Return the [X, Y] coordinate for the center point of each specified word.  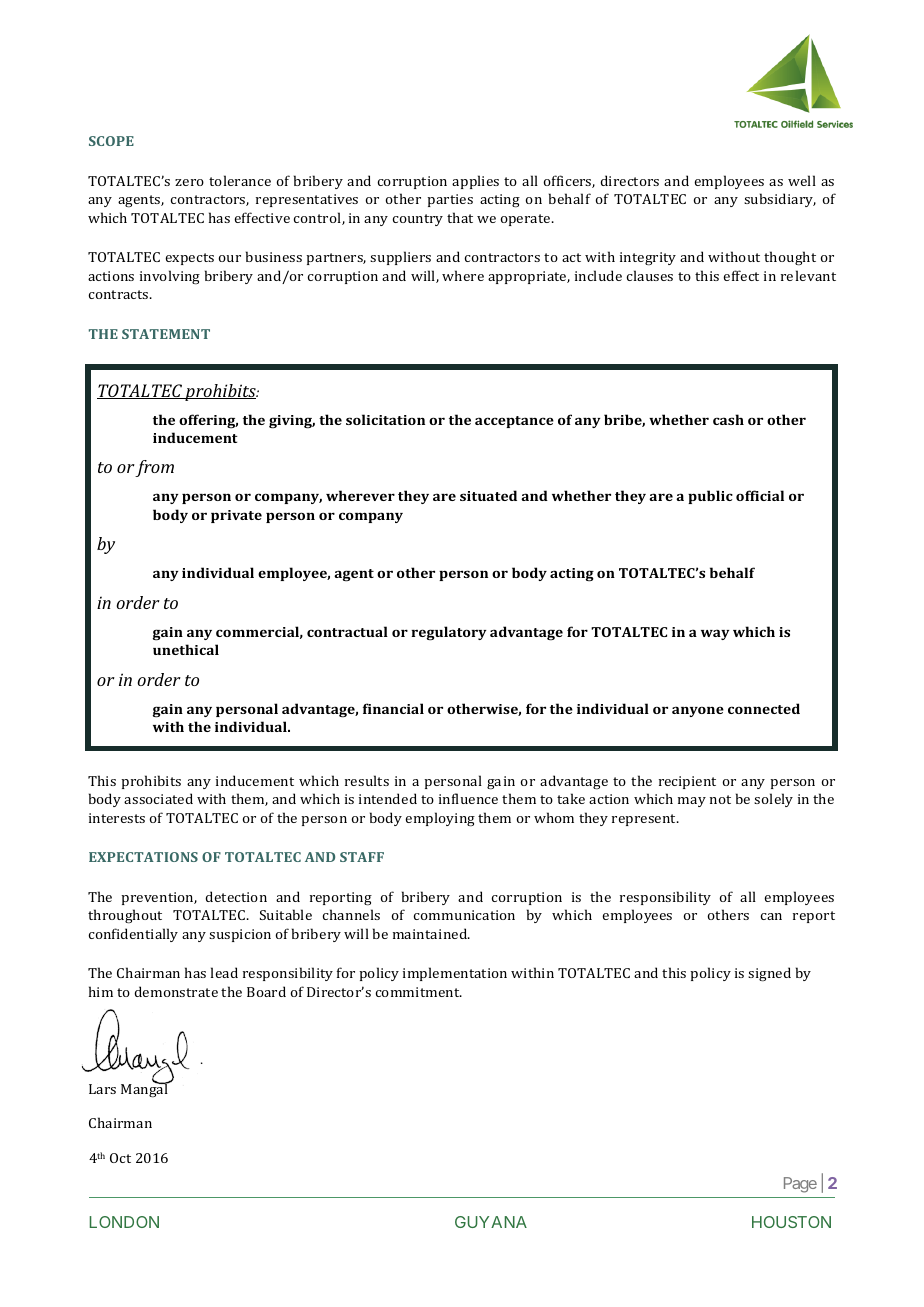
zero [189, 182]
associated [158, 798]
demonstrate [176, 991]
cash [728, 419]
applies [475, 182]
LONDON [124, 1222]
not [720, 799]
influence [468, 798]
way [715, 634]
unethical [186, 649]
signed [769, 974]
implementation [455, 974]
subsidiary [780, 200]
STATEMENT [166, 334]
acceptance [514, 422]
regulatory [448, 633]
